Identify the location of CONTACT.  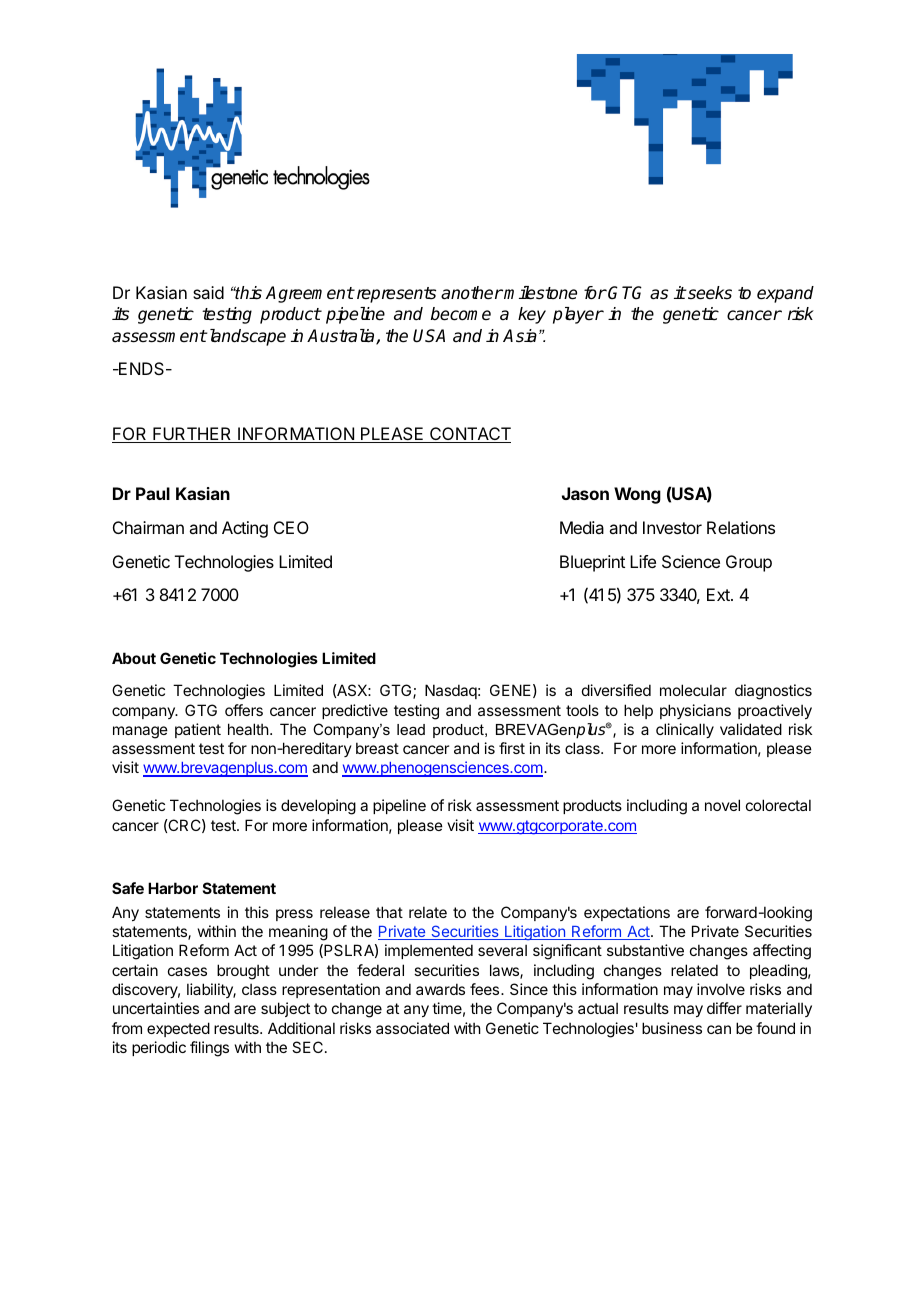
(469, 435).
